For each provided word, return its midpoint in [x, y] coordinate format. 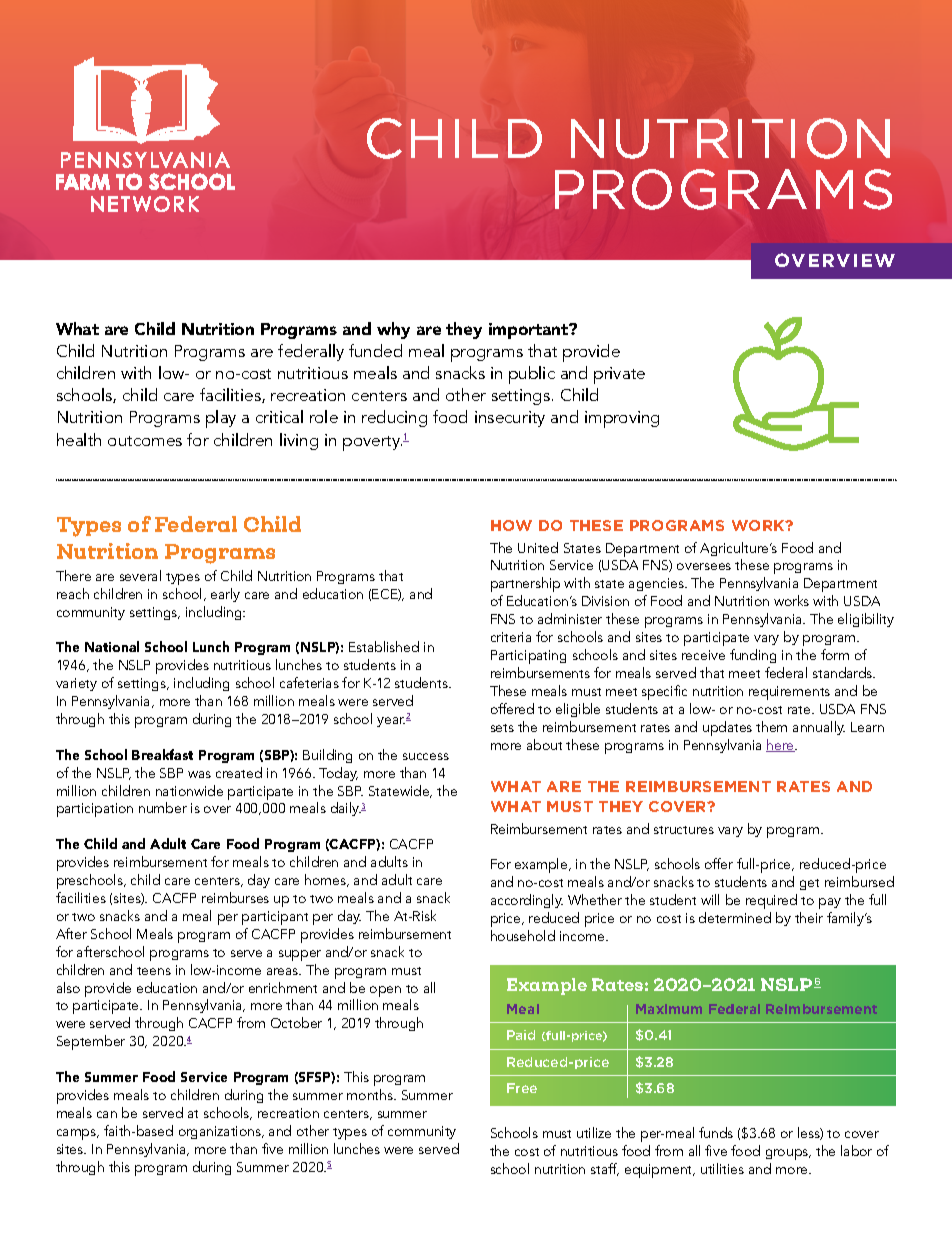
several [140, 575]
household [523, 935]
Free [522, 1088]
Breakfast [162, 754]
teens [154, 971]
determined [735, 917]
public [532, 375]
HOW [511, 525]
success [426, 756]
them [771, 726]
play [221, 419]
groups [788, 1154]
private [619, 375]
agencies [657, 584]
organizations [221, 1132]
